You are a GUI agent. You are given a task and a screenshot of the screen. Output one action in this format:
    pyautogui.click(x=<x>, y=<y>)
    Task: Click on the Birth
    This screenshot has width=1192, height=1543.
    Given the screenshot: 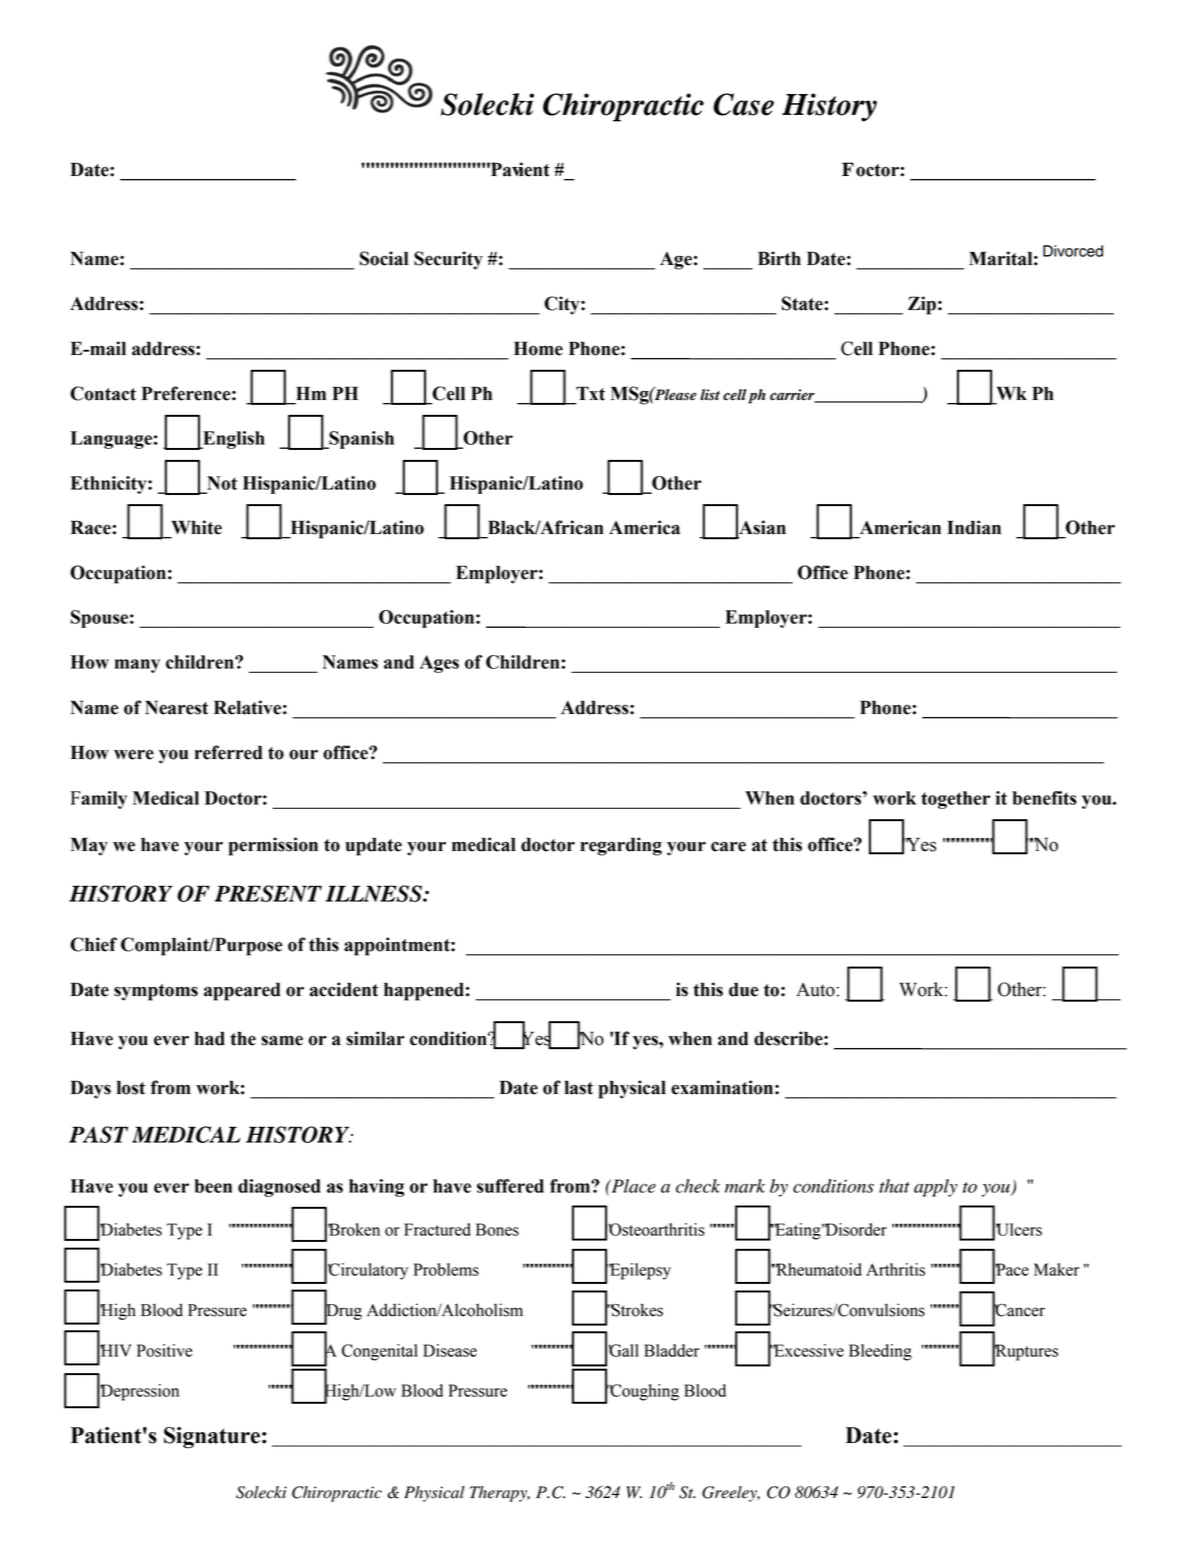 What is the action you would take?
    pyautogui.click(x=779, y=258)
